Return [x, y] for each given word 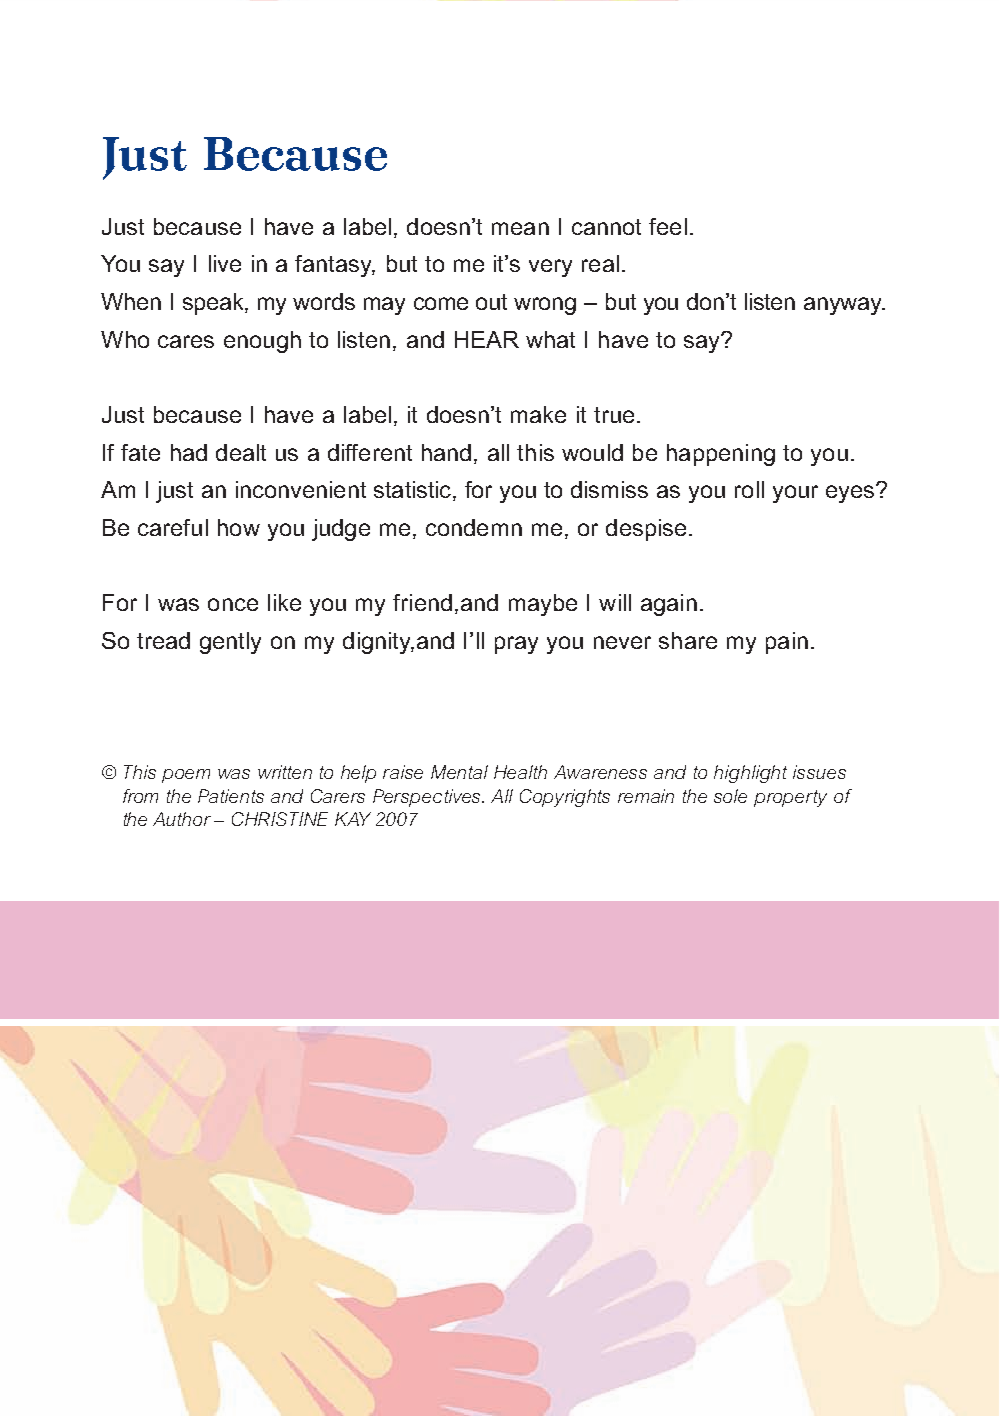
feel [668, 226]
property [790, 798]
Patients [231, 796]
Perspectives [428, 798]
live [225, 263]
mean [520, 228]
